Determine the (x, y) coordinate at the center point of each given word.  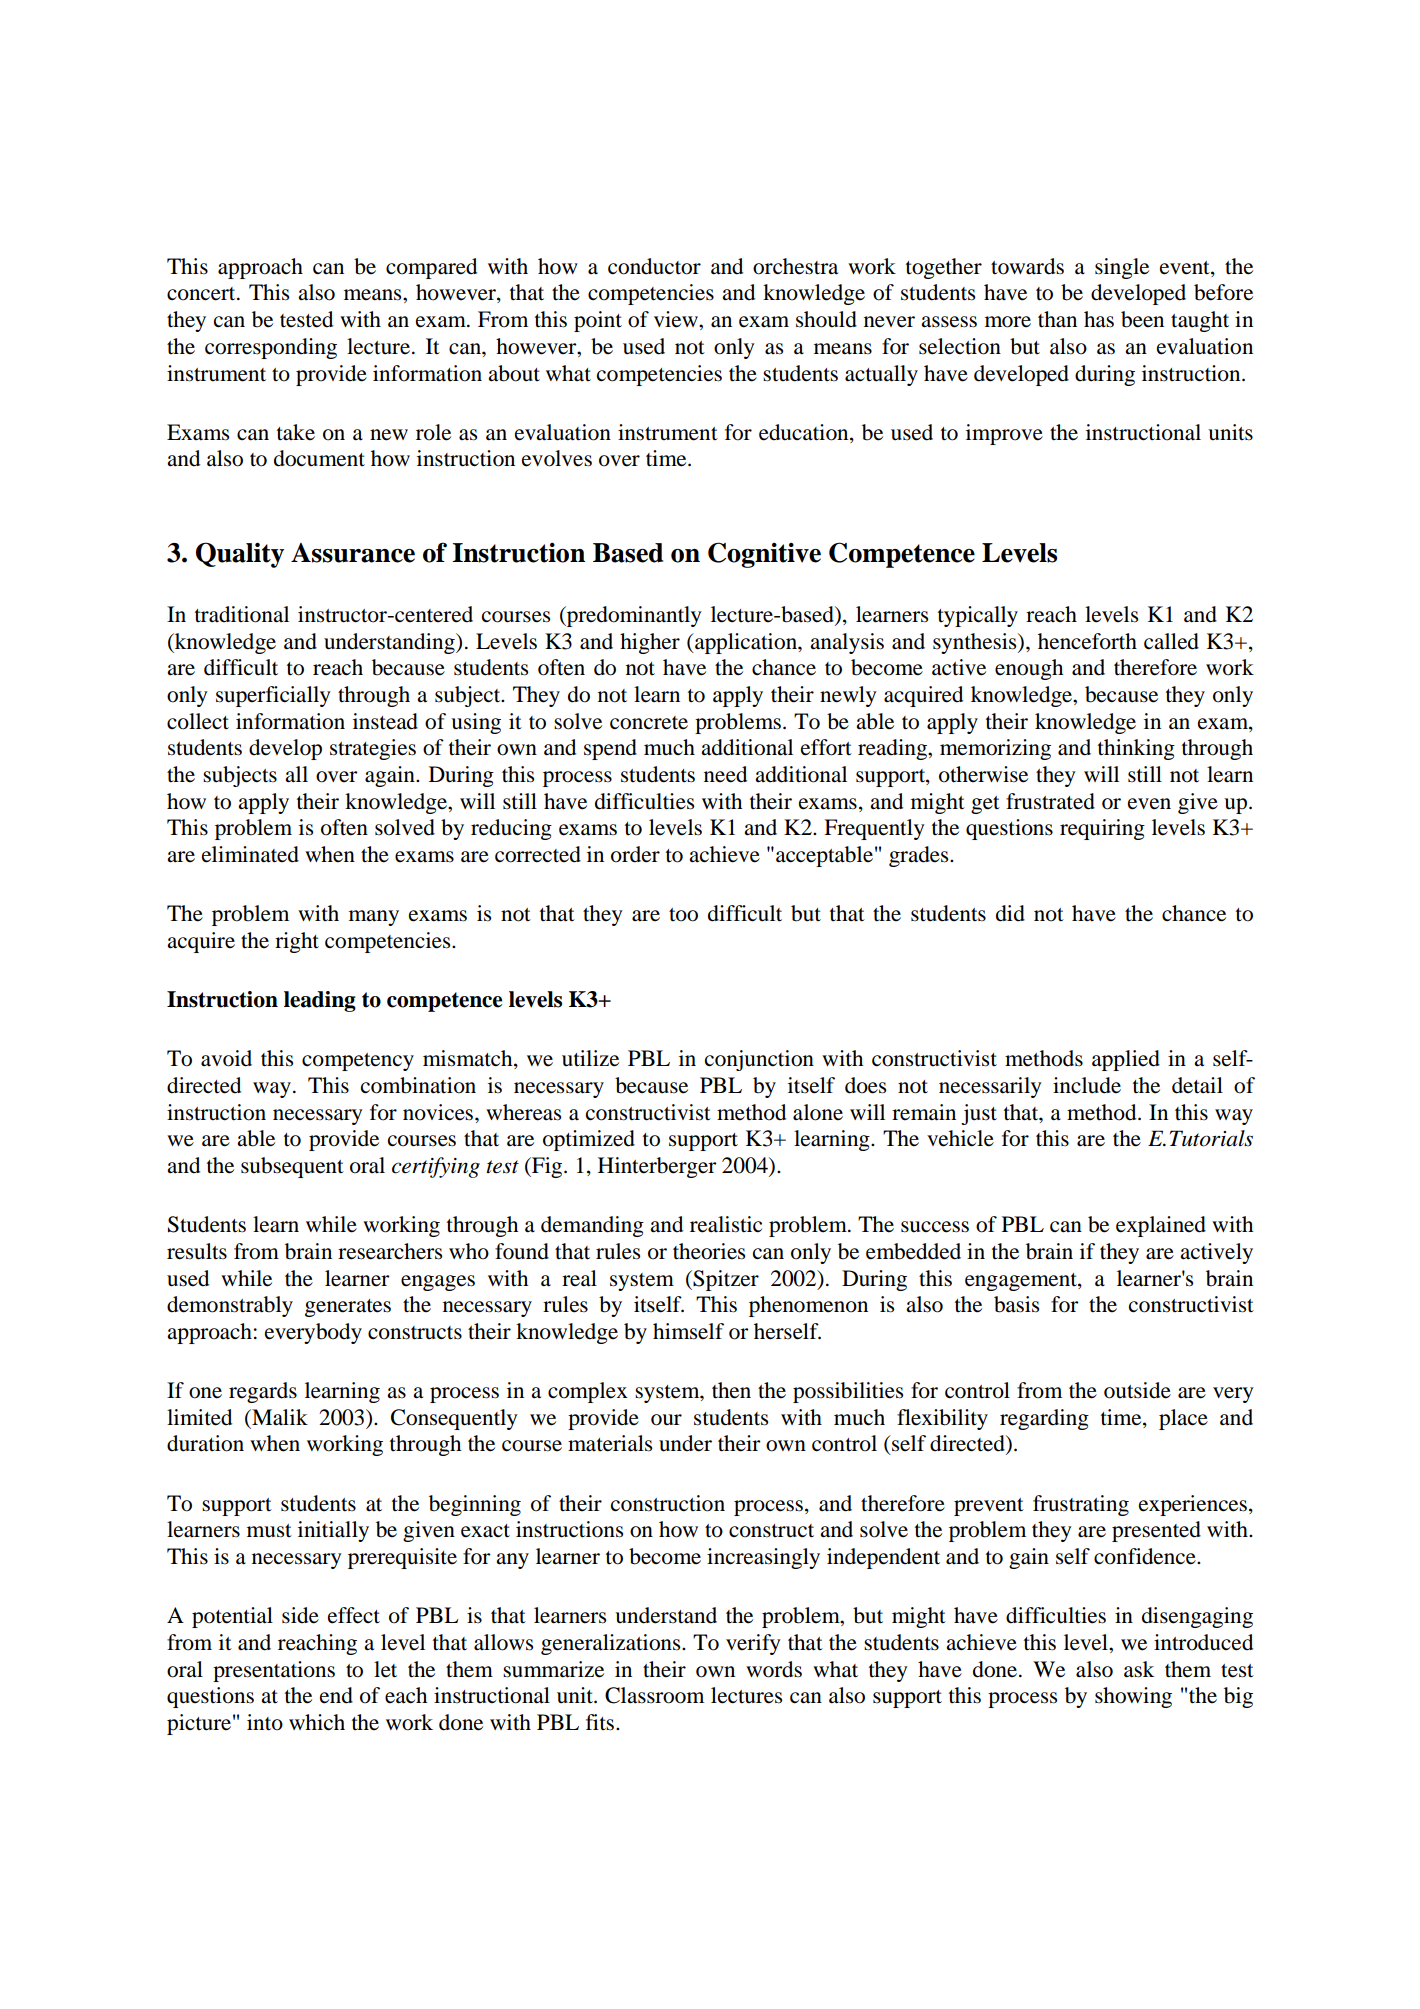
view (677, 319)
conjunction (759, 1060)
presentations (274, 1671)
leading (320, 1001)
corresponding (271, 348)
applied (1126, 1060)
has (1099, 319)
